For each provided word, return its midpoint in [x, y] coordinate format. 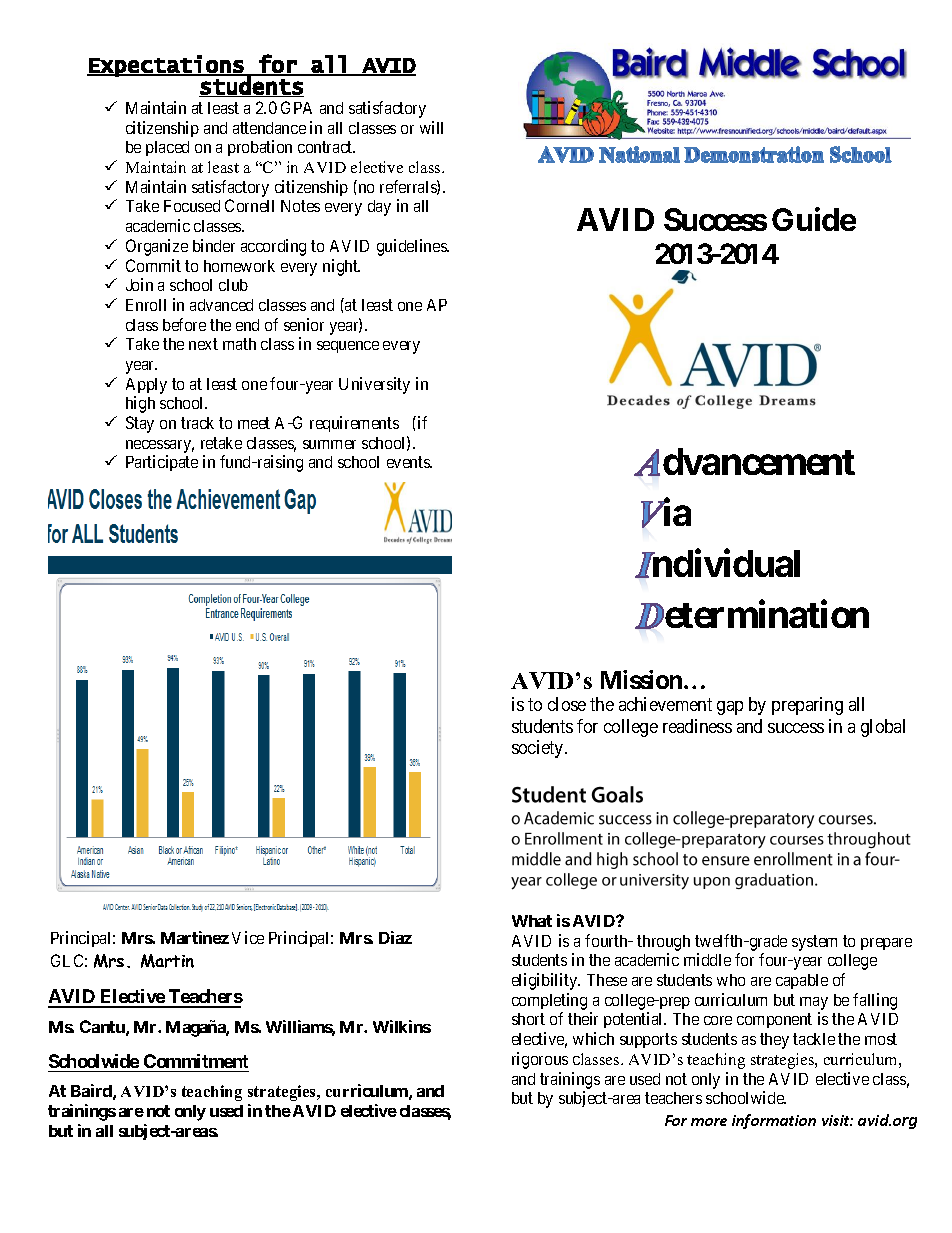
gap [730, 708]
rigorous [540, 1060]
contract [326, 147]
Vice [248, 937]
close [567, 704]
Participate [162, 463]
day [379, 208]
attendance [269, 128]
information [774, 1121]
